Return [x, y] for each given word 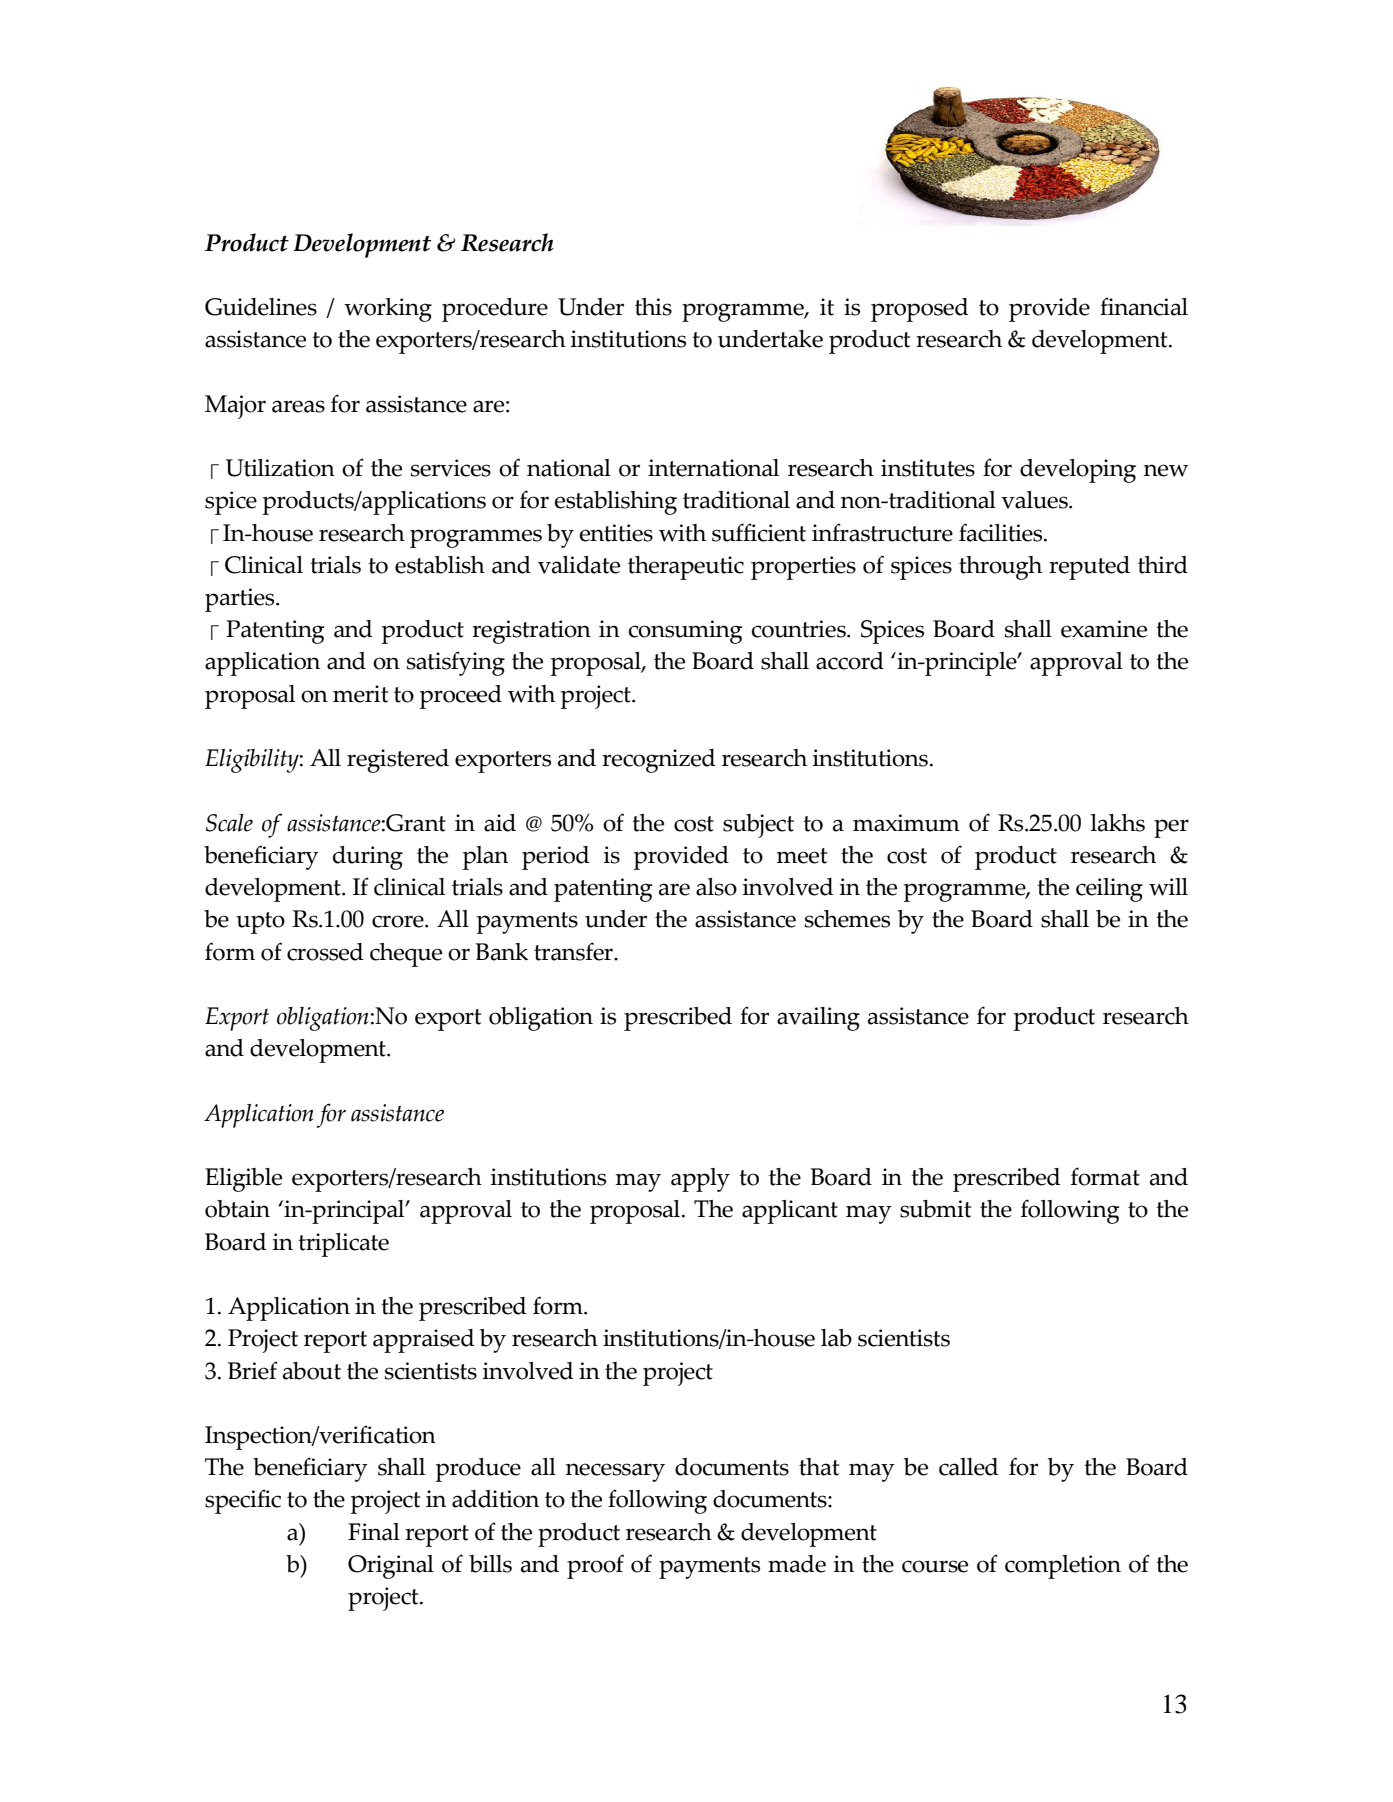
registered [398, 761]
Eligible [243, 1180]
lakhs [1118, 823]
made [797, 1564]
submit [935, 1209]
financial [1144, 306]
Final [374, 1532]
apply [700, 1180]
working [388, 310]
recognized [659, 761]
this [653, 307]
